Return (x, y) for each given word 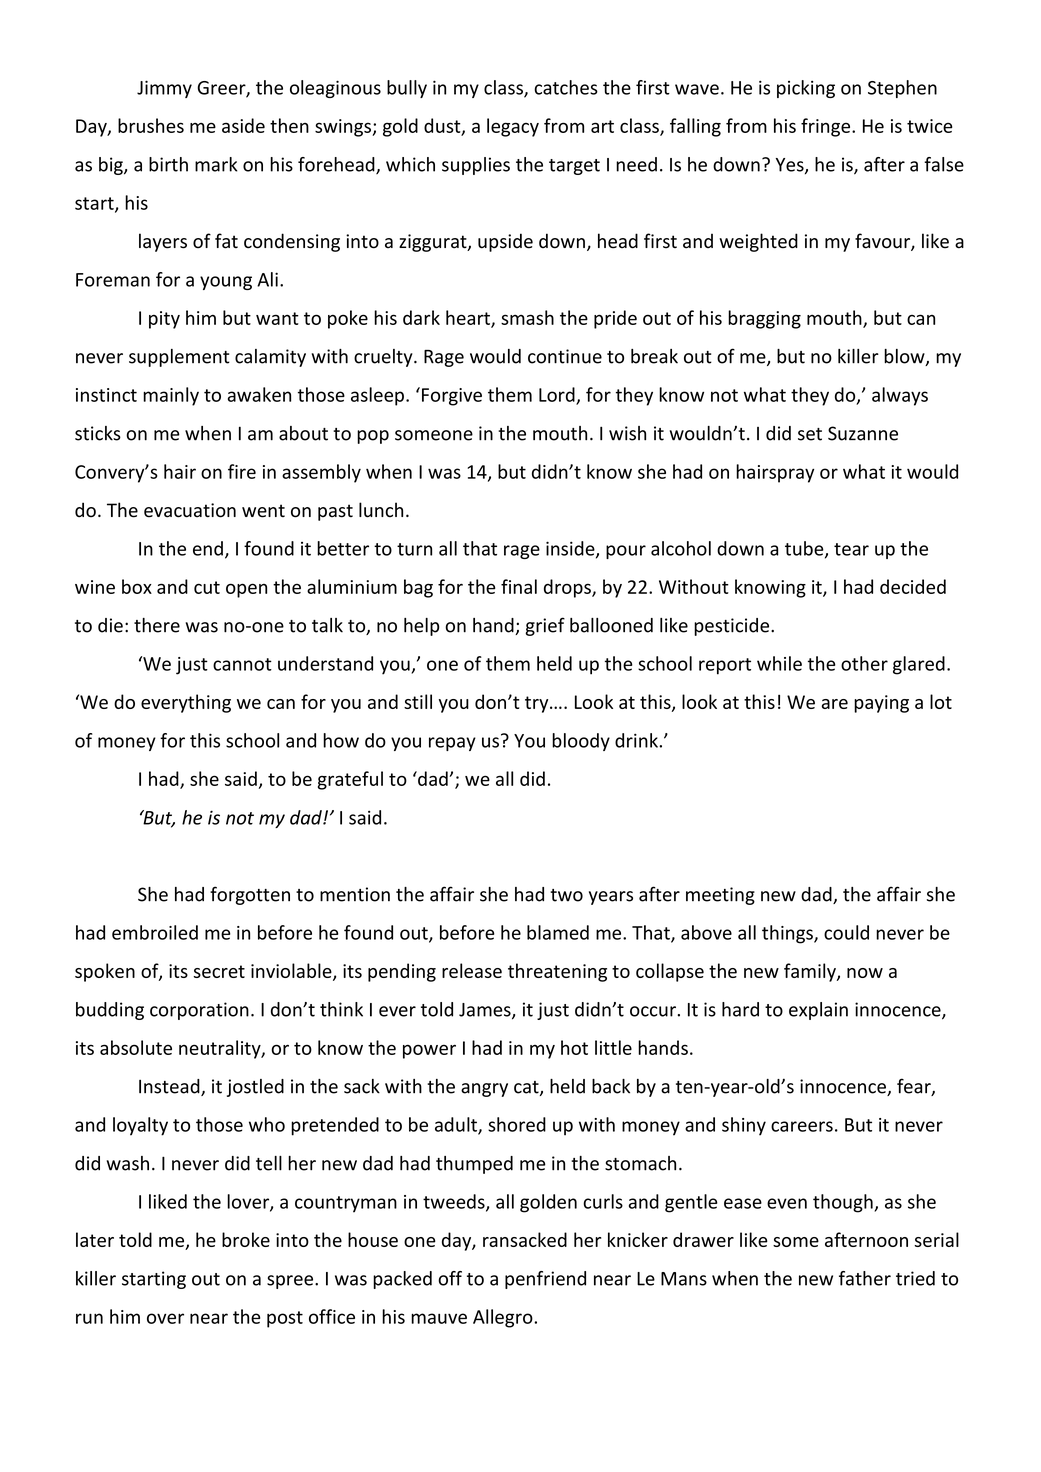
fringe (827, 127)
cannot (242, 664)
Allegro (504, 1318)
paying (881, 704)
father (865, 1278)
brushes (151, 125)
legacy (513, 127)
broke (246, 1239)
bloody (581, 742)
